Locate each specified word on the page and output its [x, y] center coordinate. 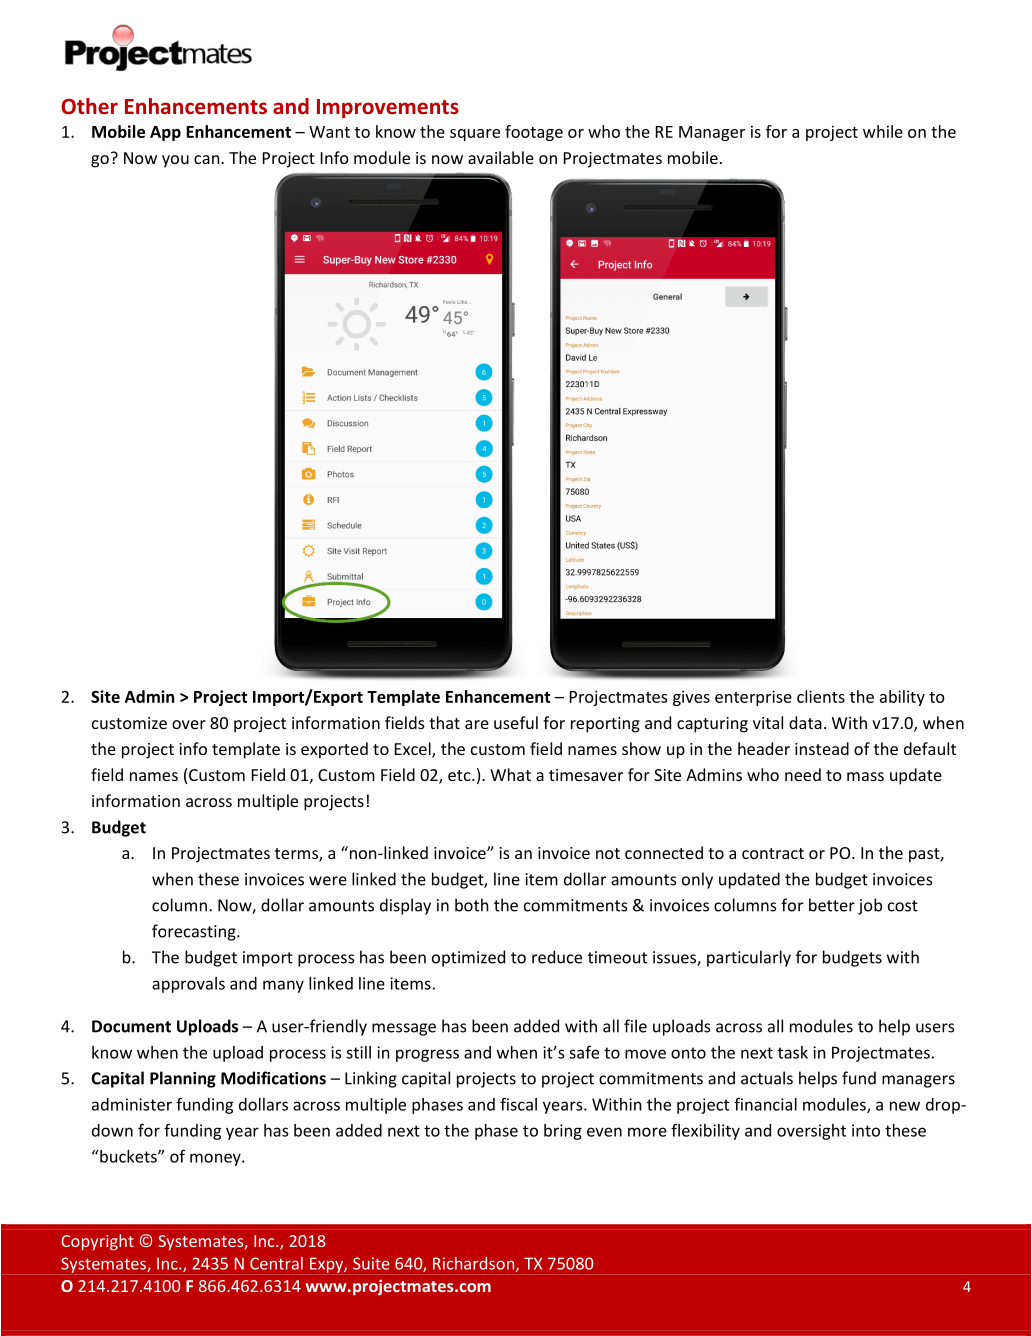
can [208, 159]
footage [534, 133]
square [475, 135]
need [803, 774]
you [175, 161]
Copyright [97, 1242]
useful [516, 722]
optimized [468, 958]
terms [297, 855]
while [883, 131]
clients [821, 696]
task [793, 1052]
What [510, 774]
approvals [188, 985]
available [501, 157]
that [444, 722]
